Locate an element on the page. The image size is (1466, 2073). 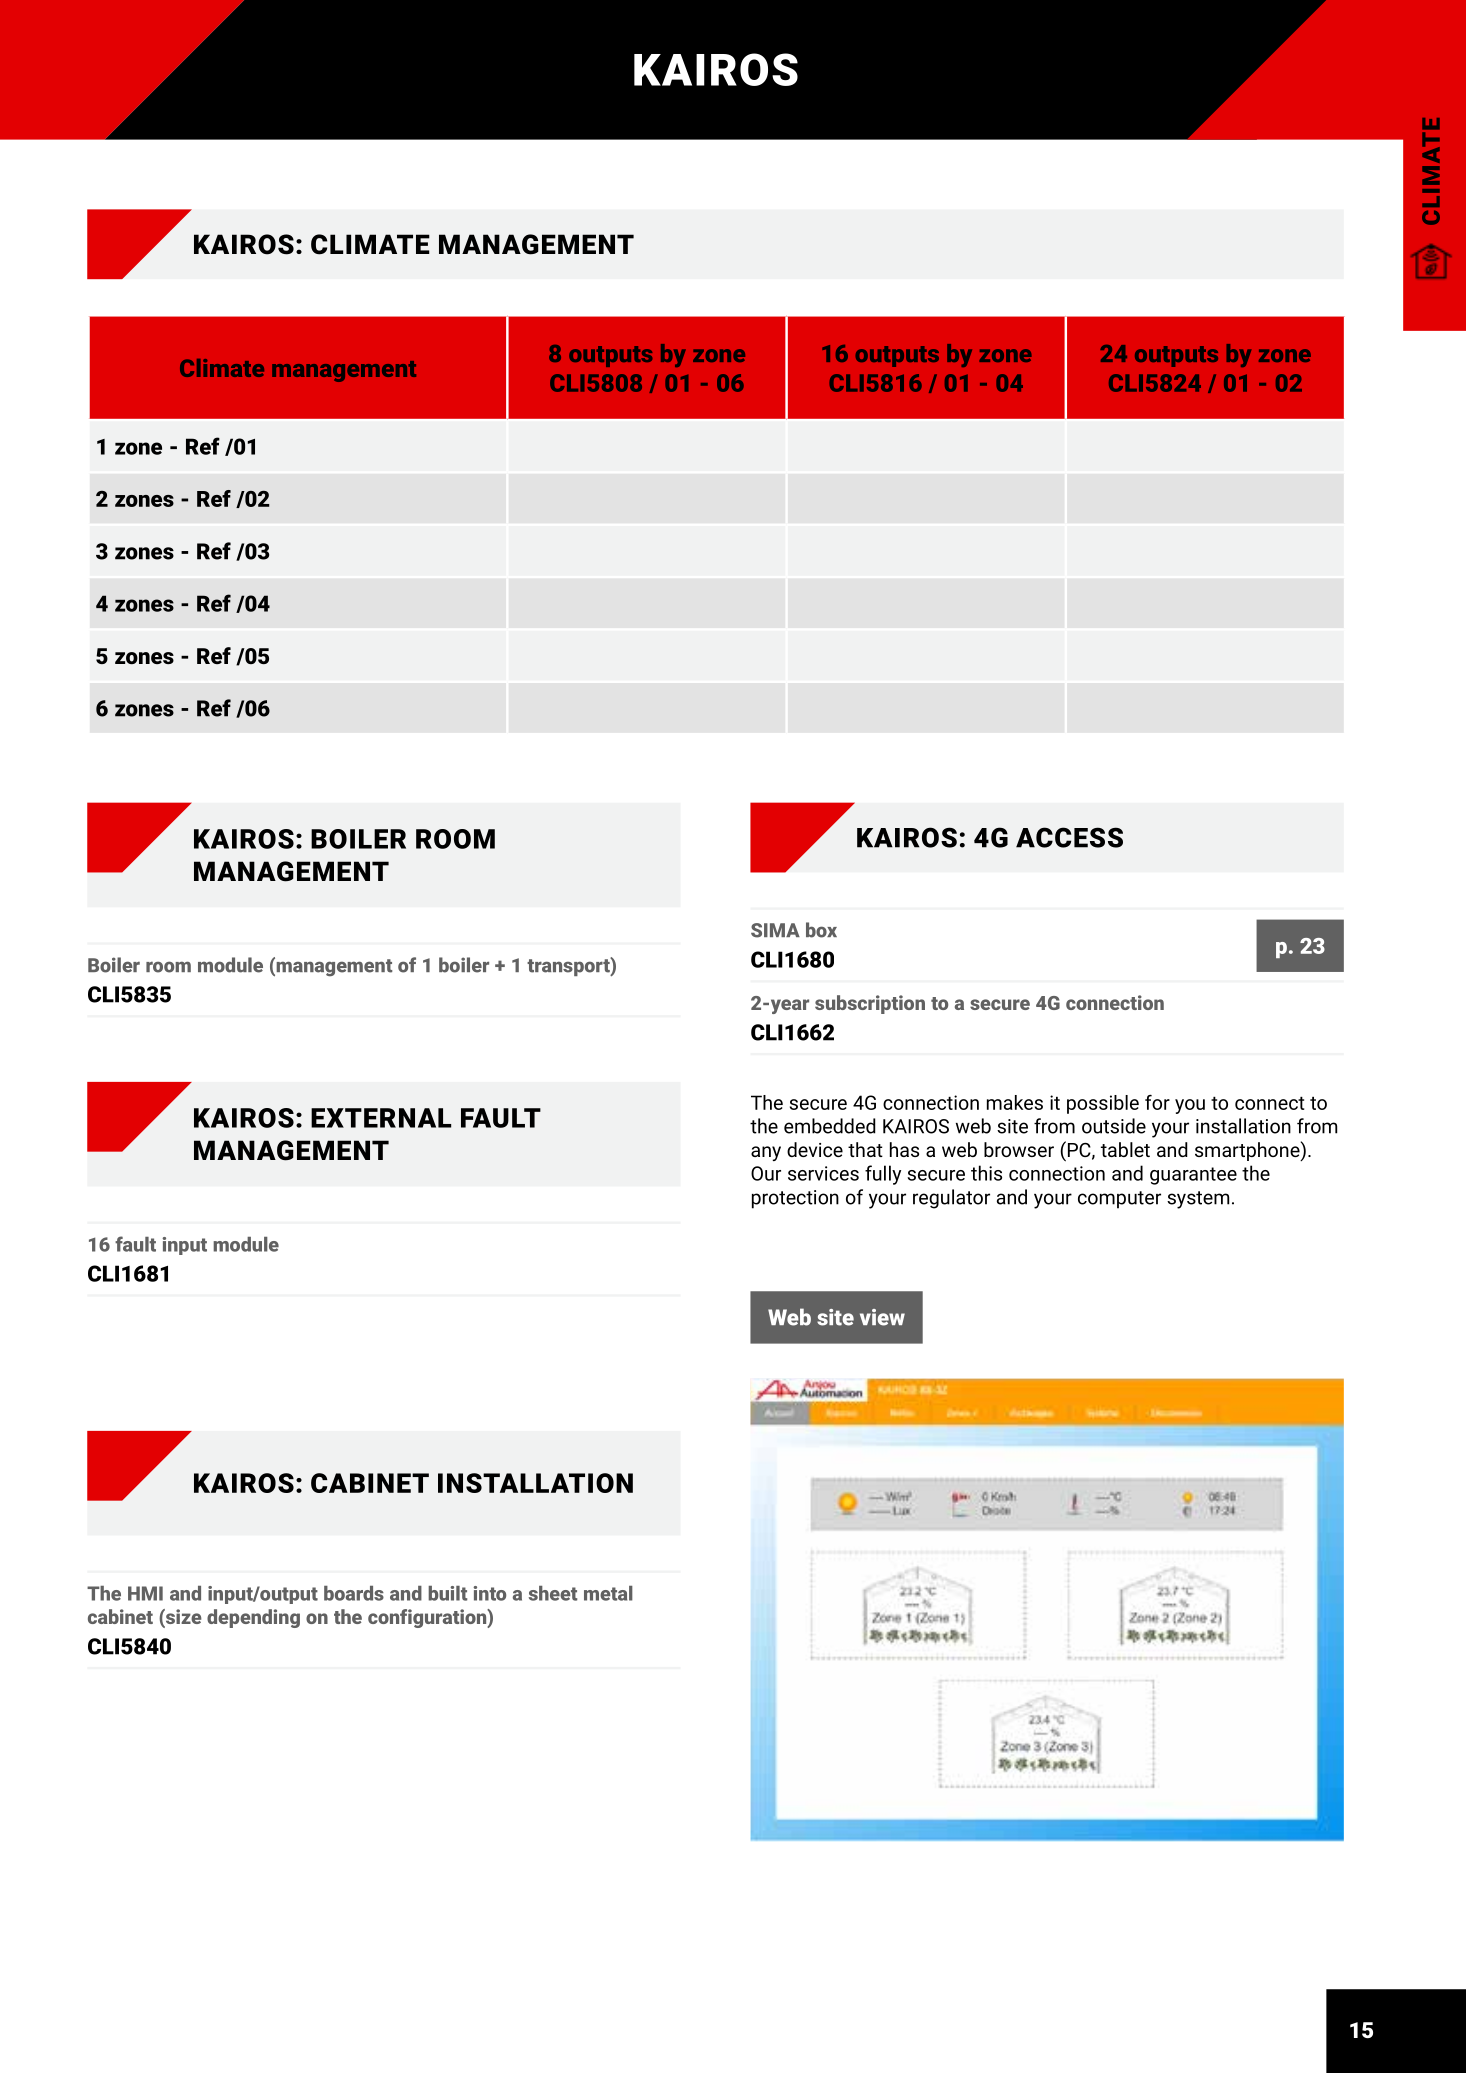
computer is located at coordinates (1119, 1200).
